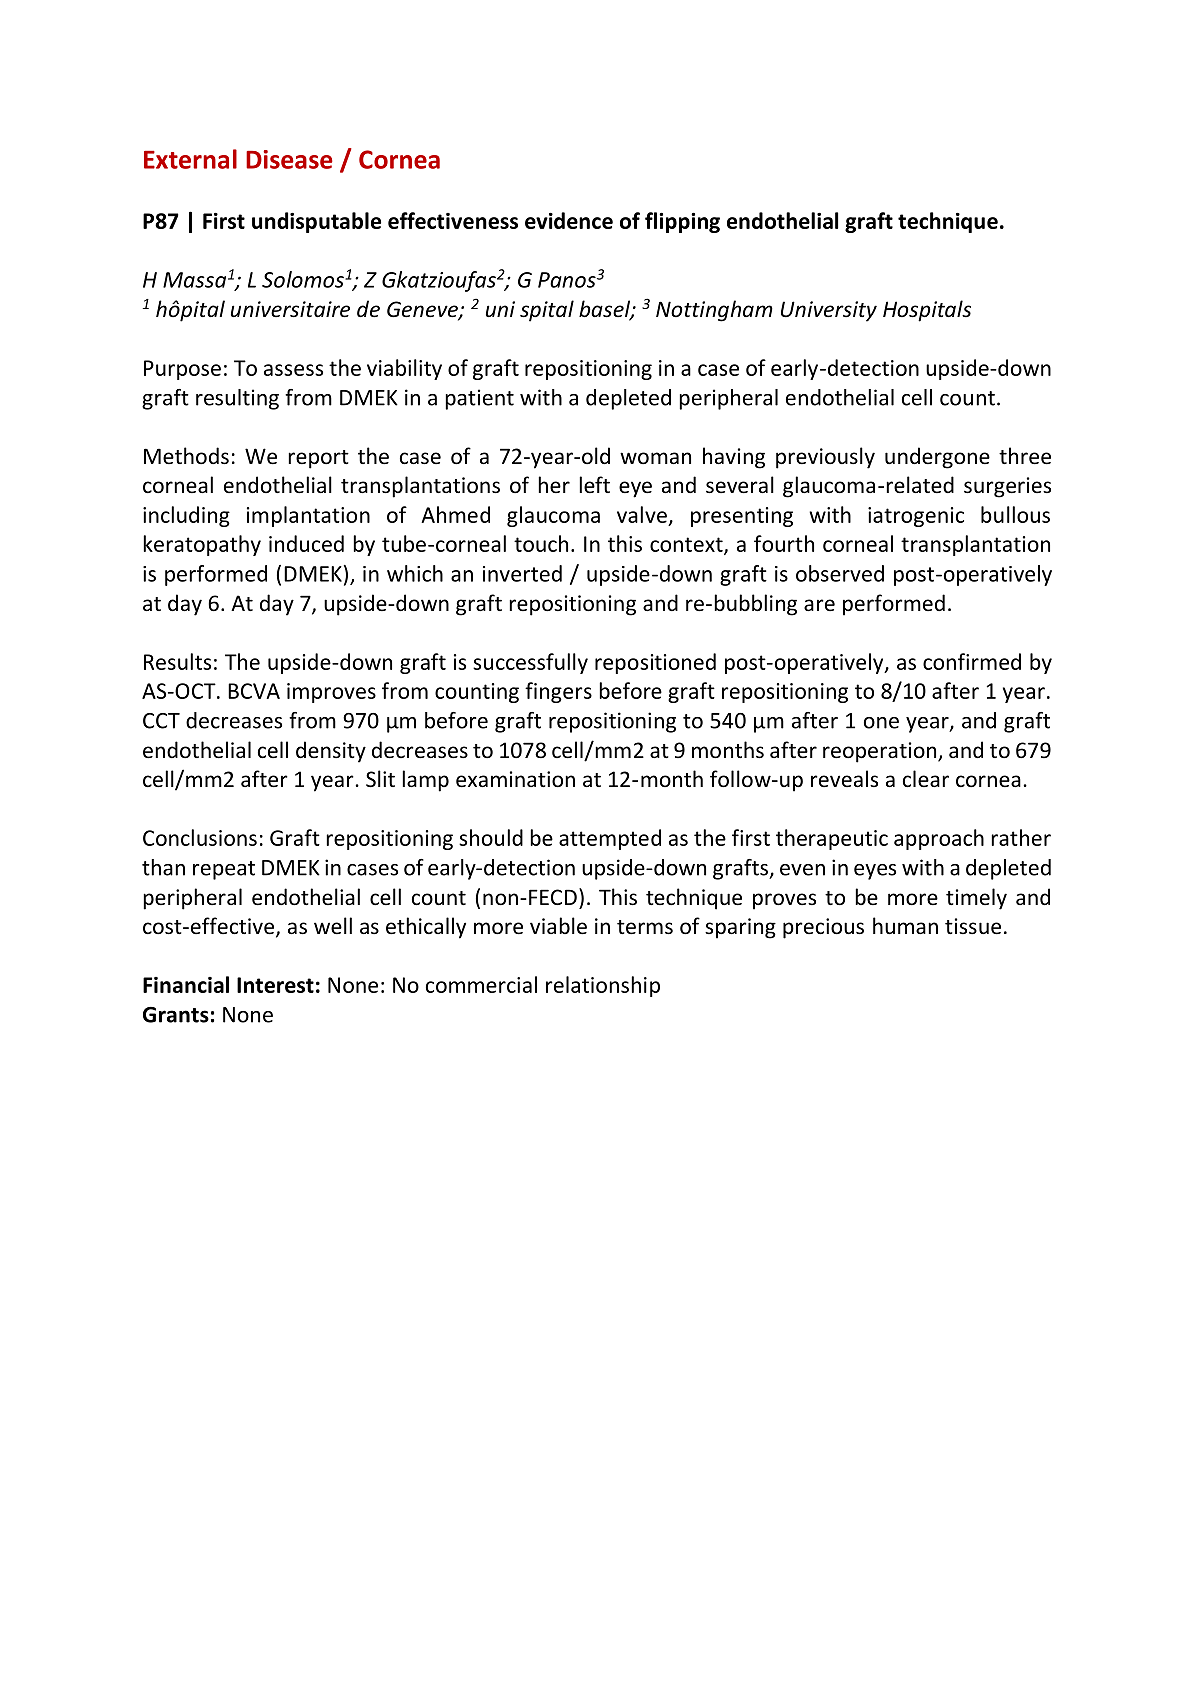 This page has height=1689, width=1194. What do you see at coordinates (522, 573) in the page?
I see `inverted` at bounding box center [522, 573].
